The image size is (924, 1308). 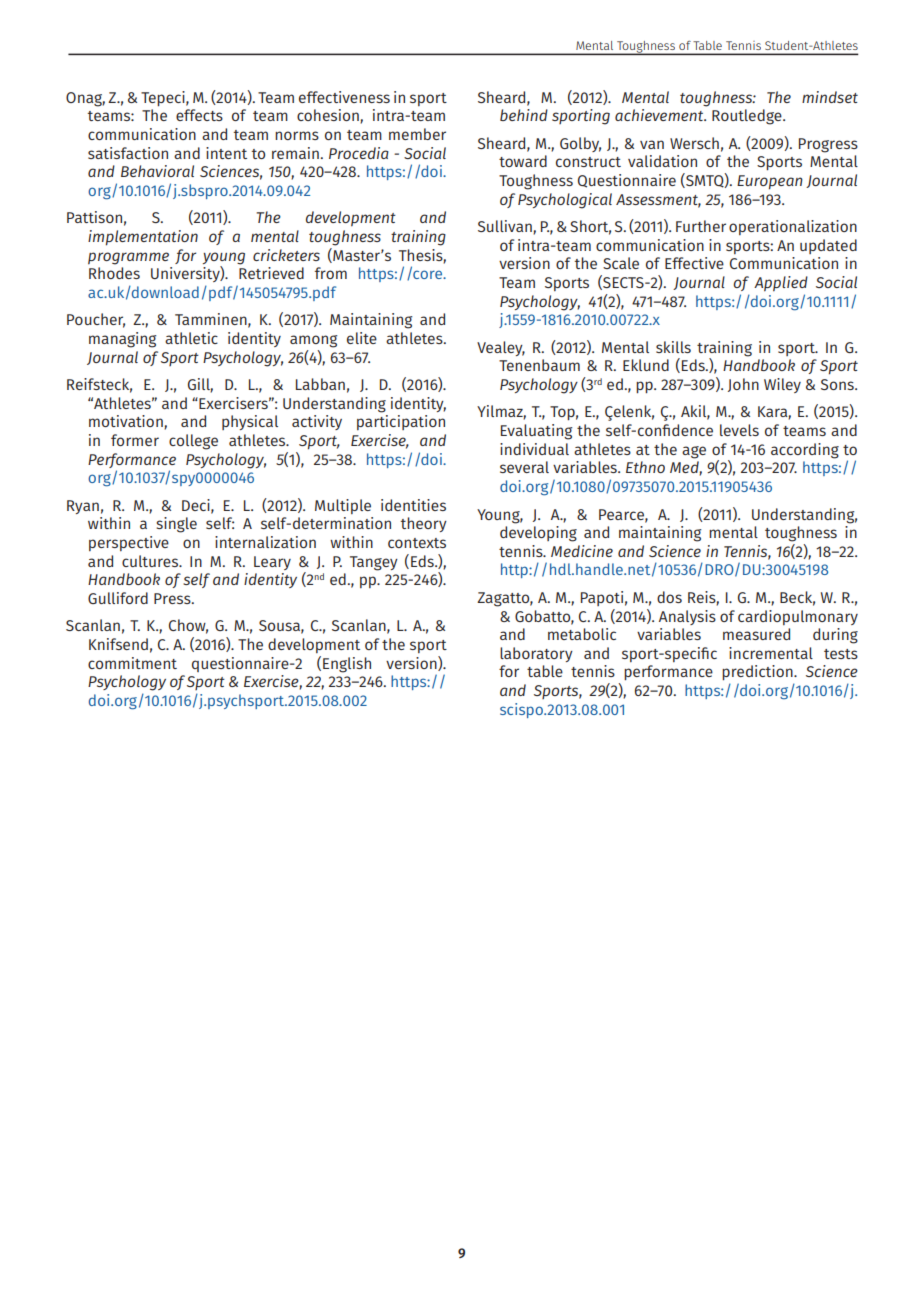 I want to click on implementation, so click(x=143, y=238).
